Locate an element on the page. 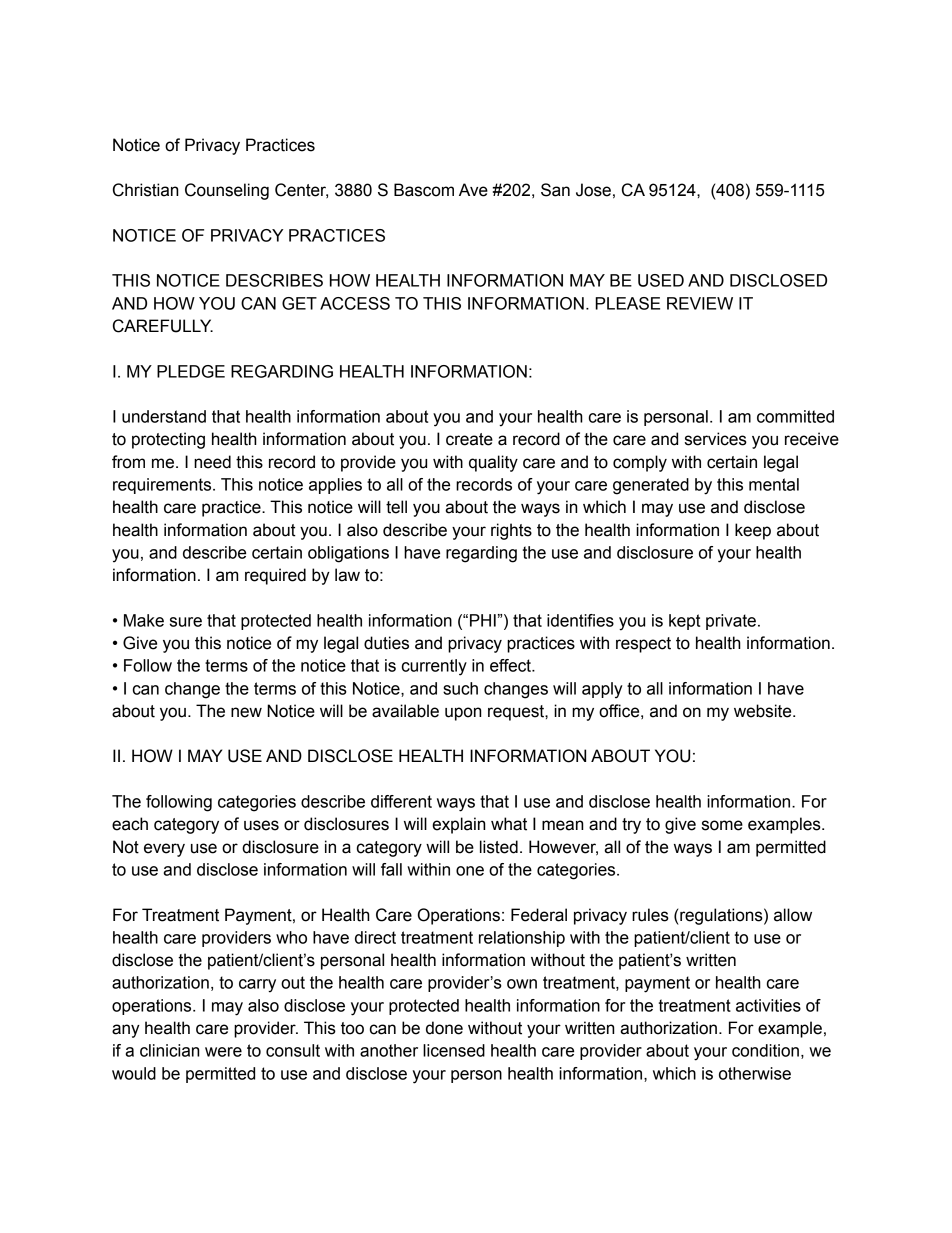  were is located at coordinates (223, 1052).
